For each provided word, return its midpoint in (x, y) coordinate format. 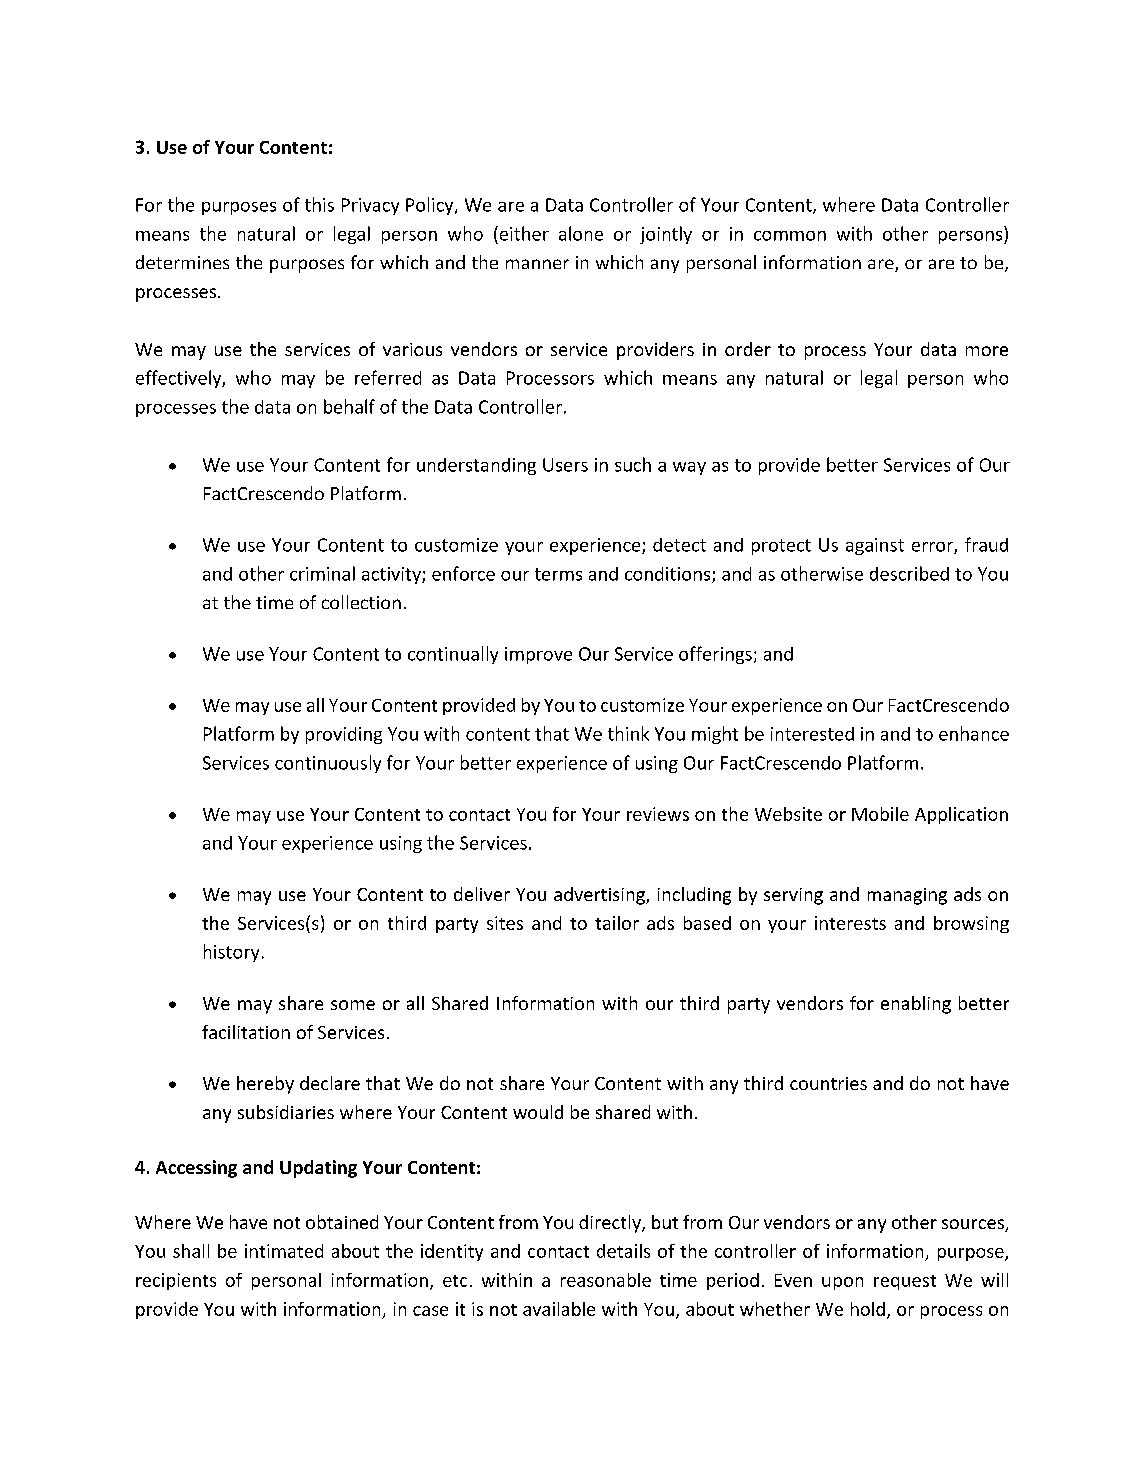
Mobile (880, 814)
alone (581, 233)
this (319, 204)
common (790, 236)
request (905, 1282)
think (628, 733)
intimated (284, 1251)
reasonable (606, 1280)
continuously (328, 764)
